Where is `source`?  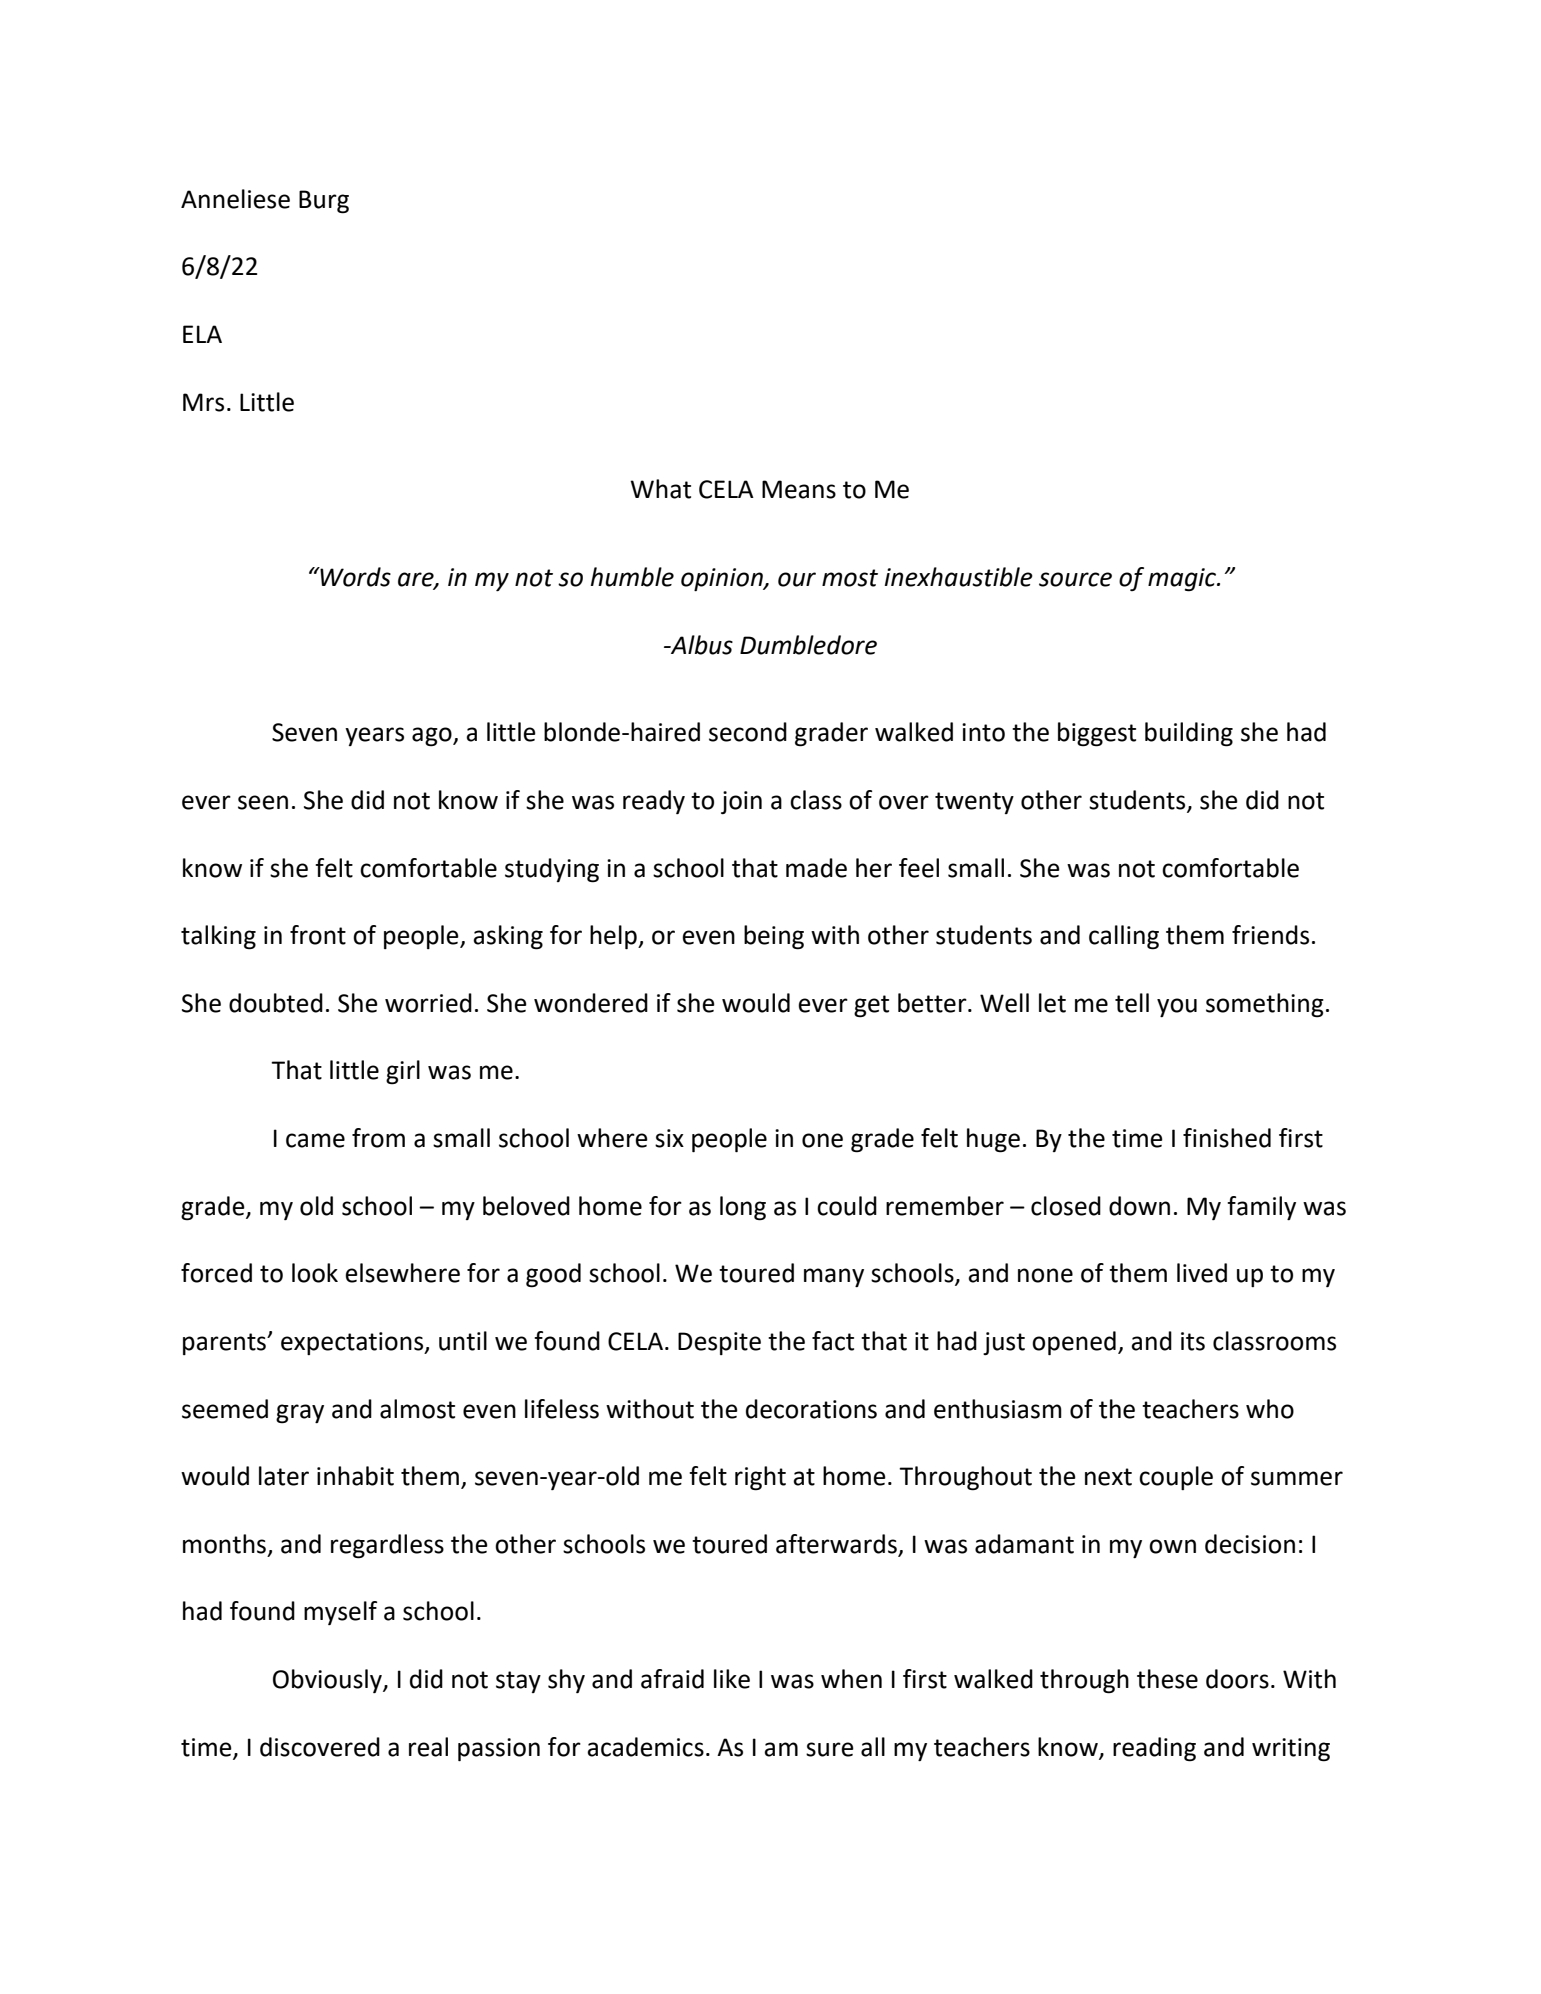
source is located at coordinates (1075, 579).
